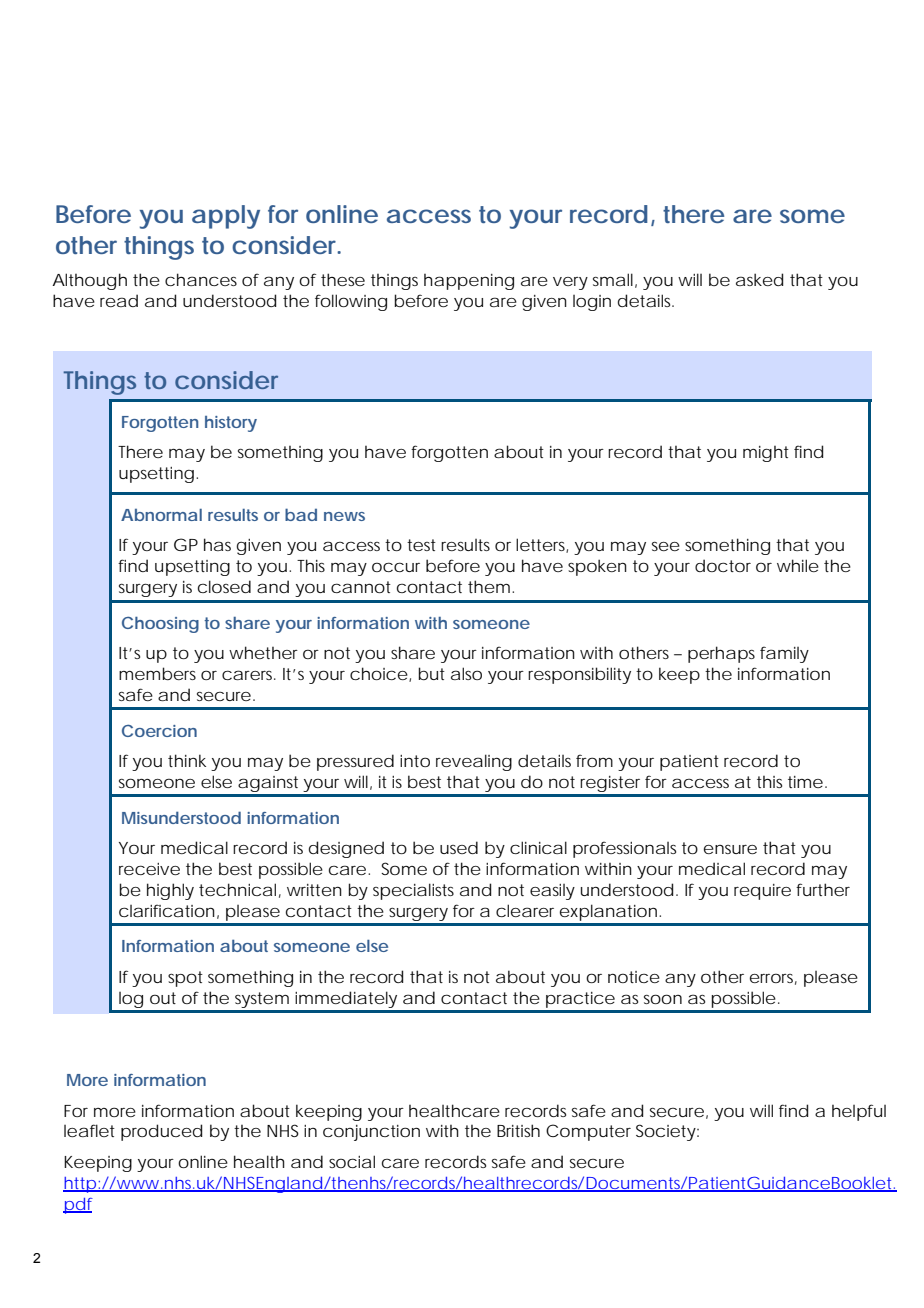 The height and width of the image is (1308, 924). Describe the element at coordinates (159, 731) in the image. I see `Coercion` at that location.
